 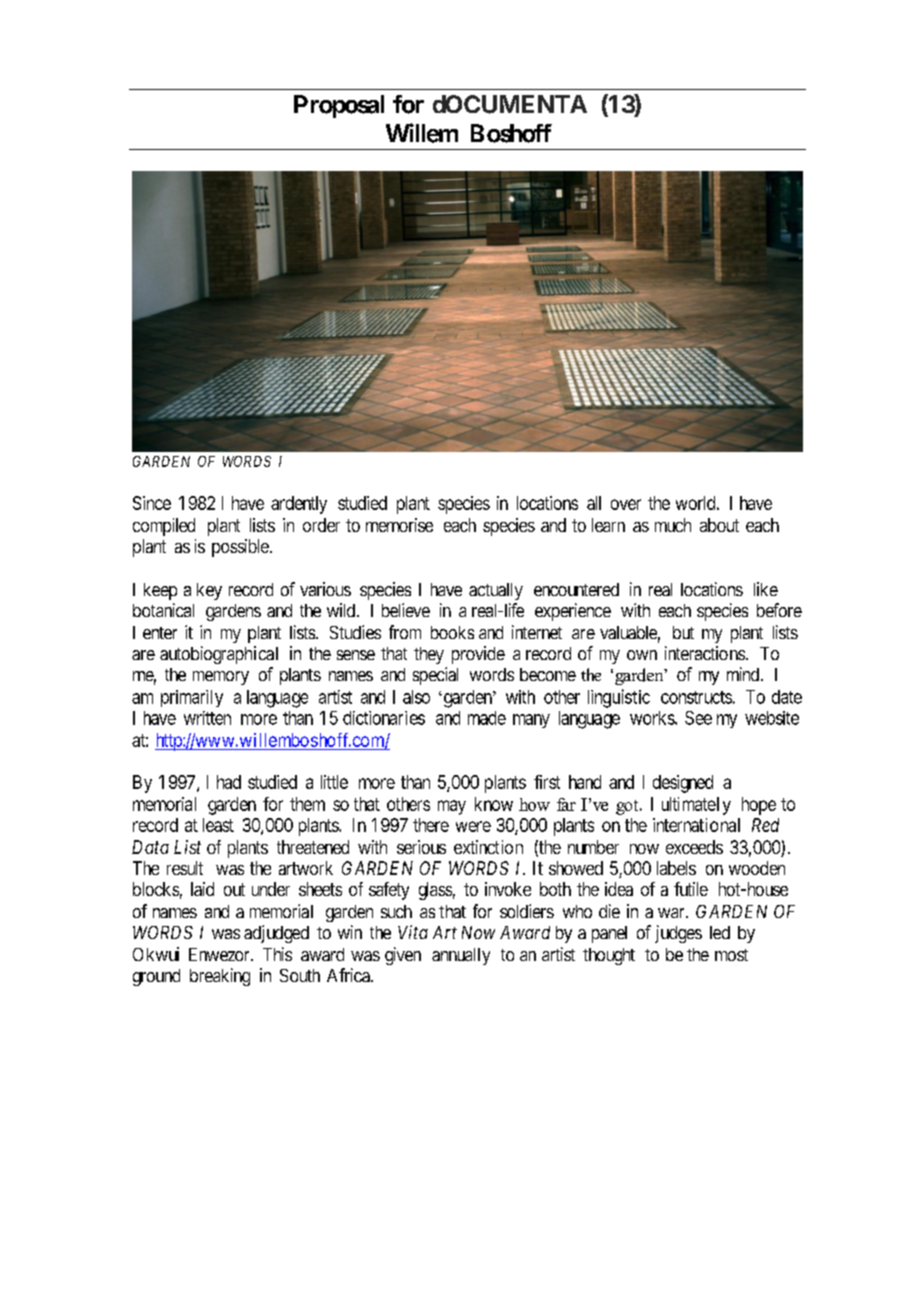 I want to click on memory, so click(x=221, y=678).
